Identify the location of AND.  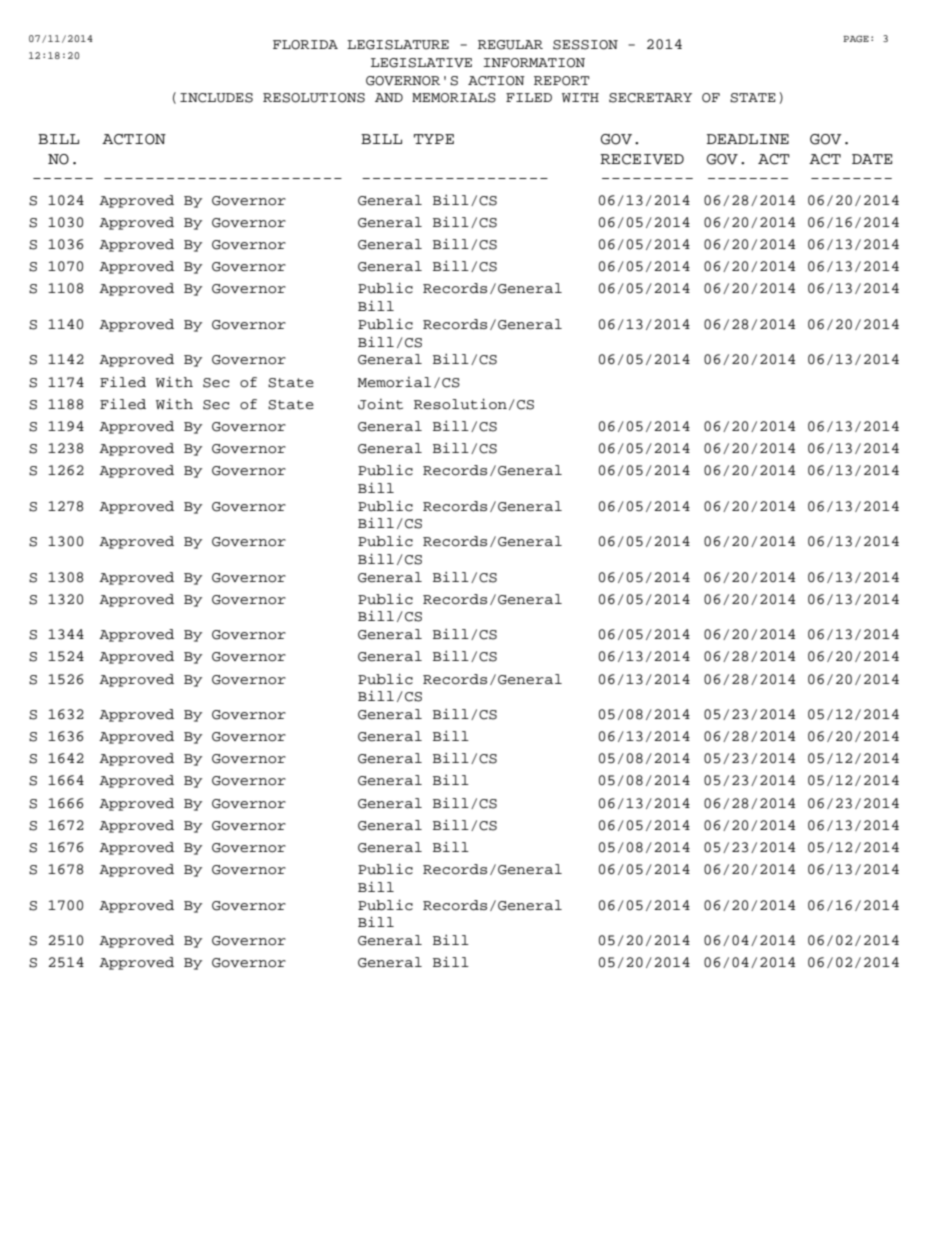
(389, 97).
